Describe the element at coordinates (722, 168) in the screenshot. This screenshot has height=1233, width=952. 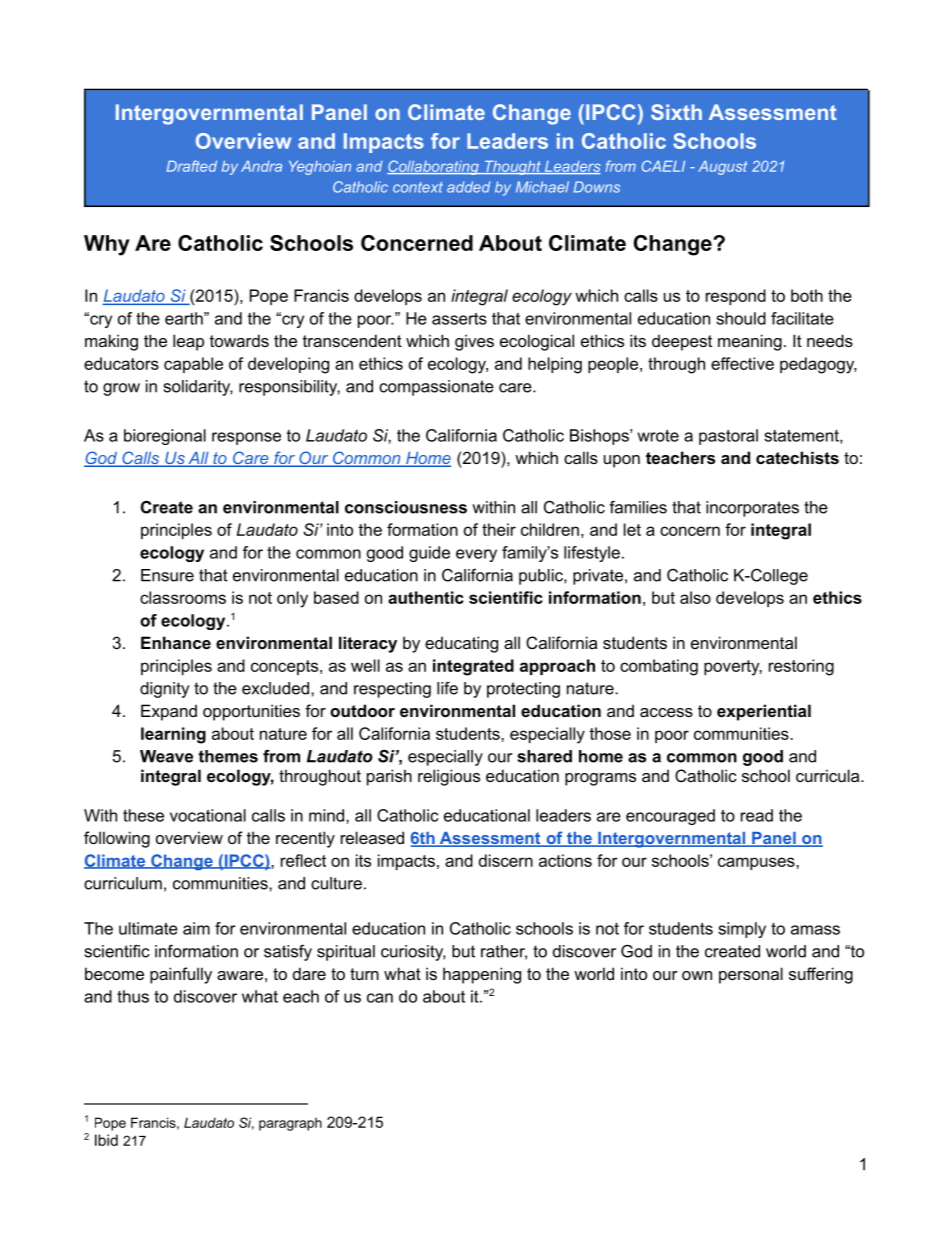
I see `August` at that location.
